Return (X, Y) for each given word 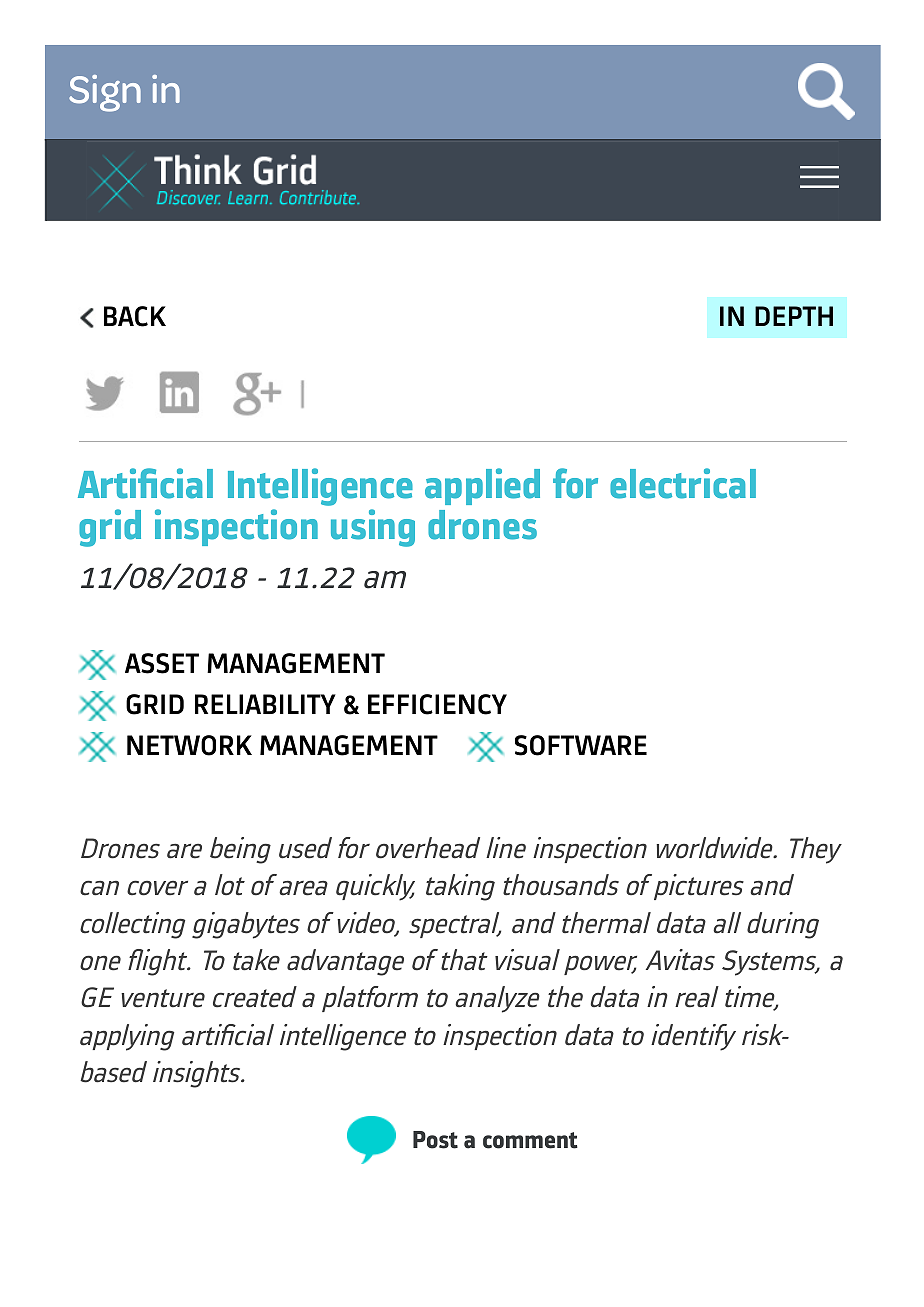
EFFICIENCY (437, 704)
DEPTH (794, 316)
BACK (135, 316)
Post (435, 1140)
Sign (105, 93)
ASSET (162, 663)
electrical (683, 483)
